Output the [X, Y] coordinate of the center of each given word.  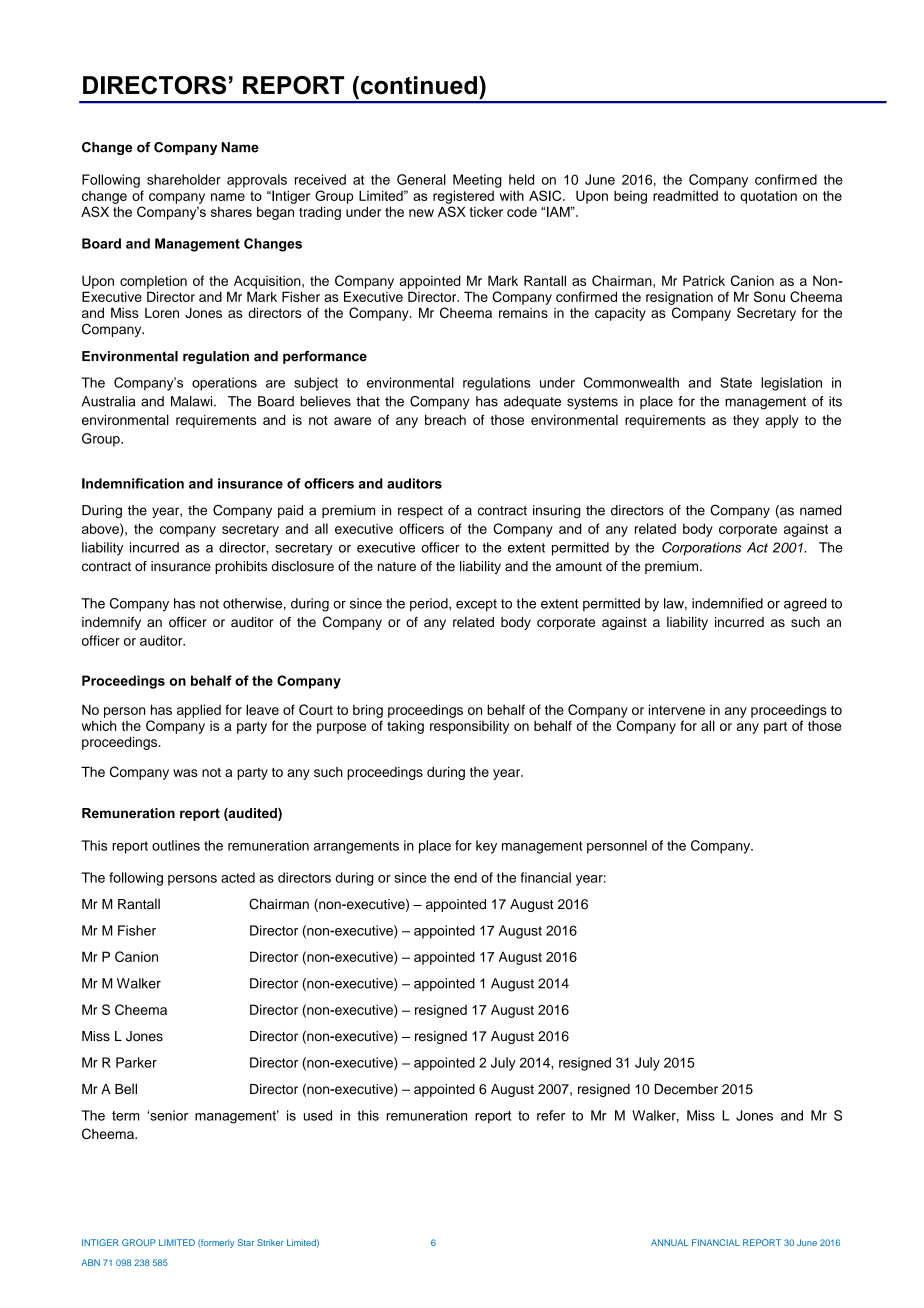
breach [445, 420]
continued [417, 85]
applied [199, 711]
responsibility [469, 727]
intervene [677, 709]
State [736, 382]
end [465, 877]
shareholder [184, 179]
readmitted [685, 196]
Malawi [193, 401]
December [686, 1089]
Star [246, 1242]
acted [238, 877]
